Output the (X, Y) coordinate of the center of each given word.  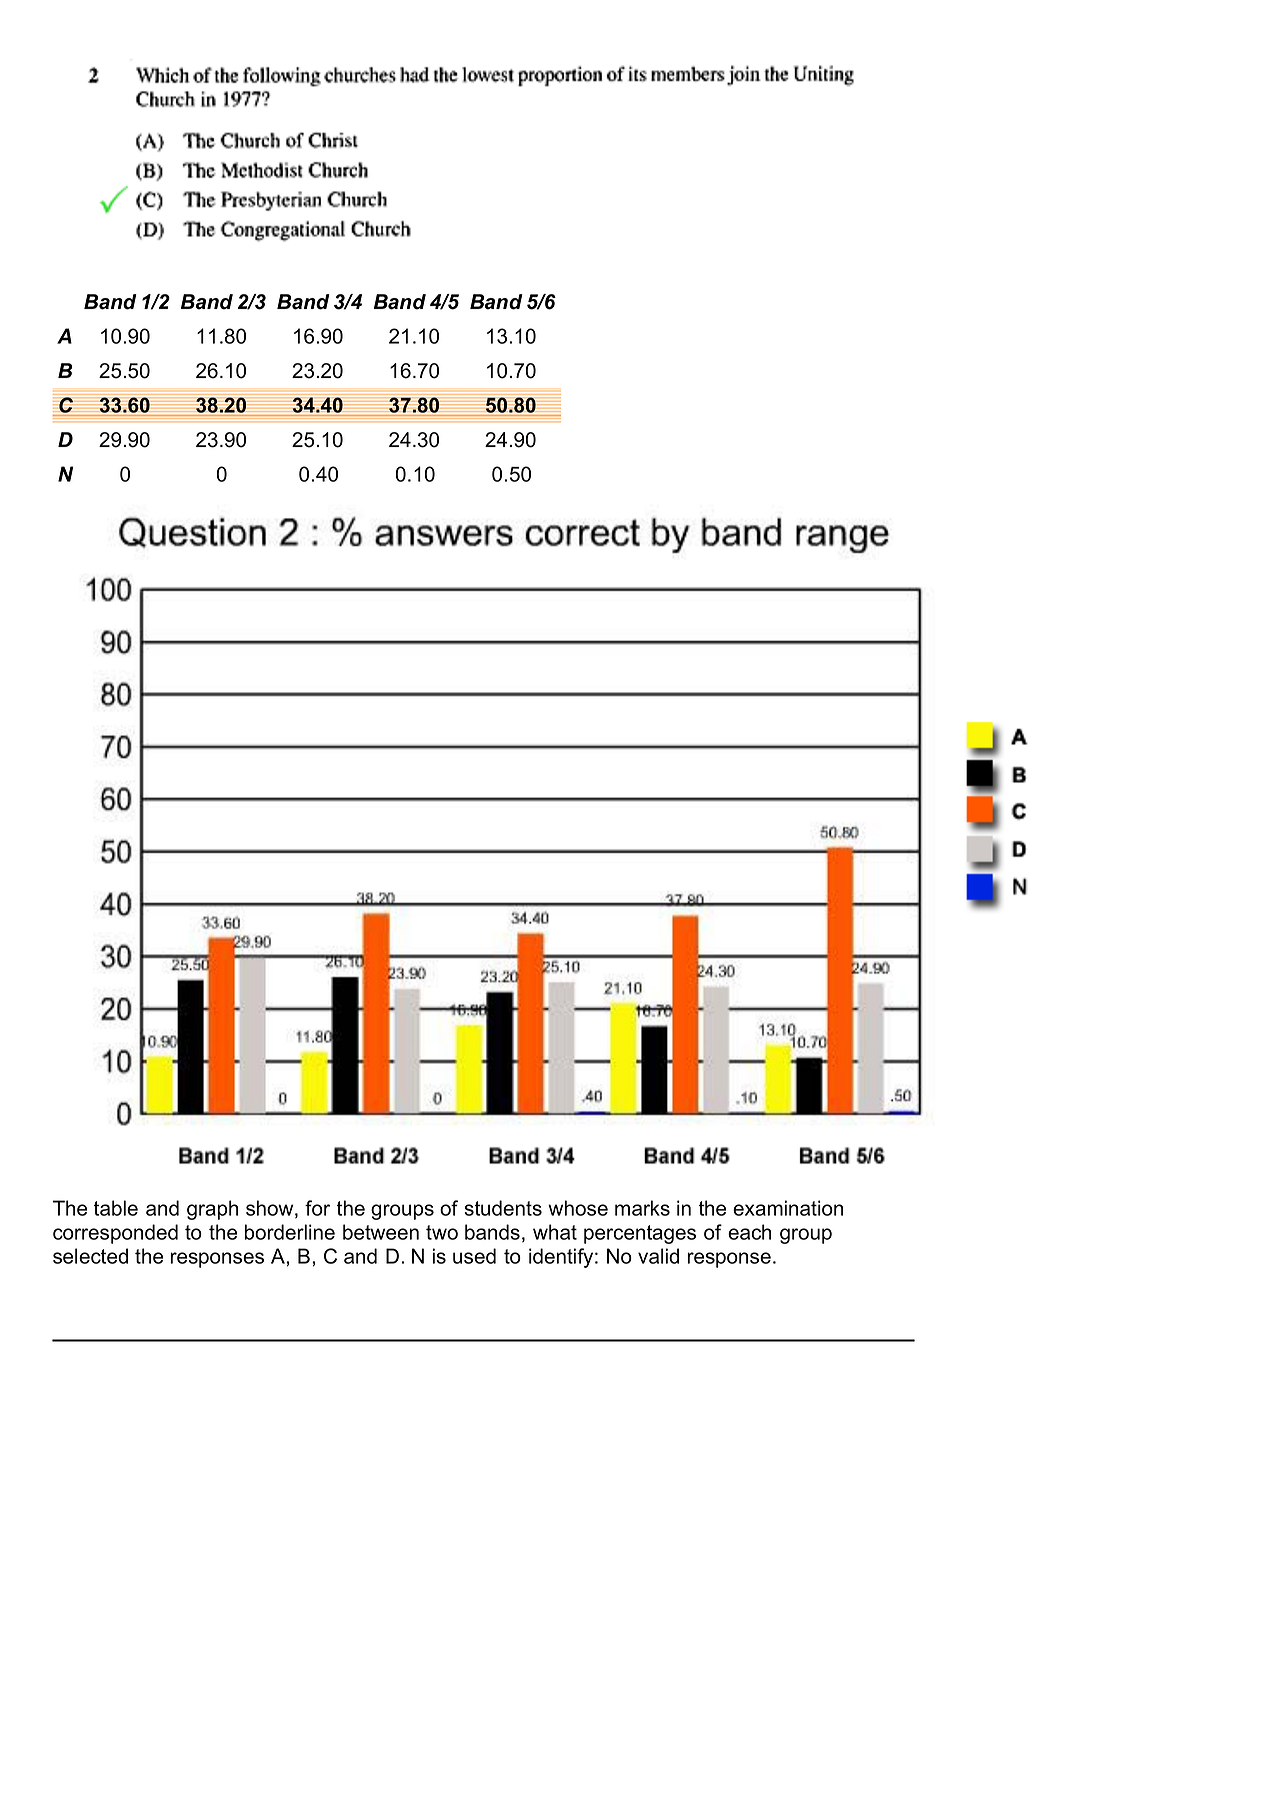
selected (90, 1256)
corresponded (115, 1234)
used (474, 1256)
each (749, 1232)
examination (788, 1208)
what (555, 1232)
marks (642, 1208)
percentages (640, 1234)
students (503, 1208)
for (317, 1208)
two (442, 1232)
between (381, 1232)
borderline (289, 1232)
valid (658, 1256)
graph (212, 1210)
